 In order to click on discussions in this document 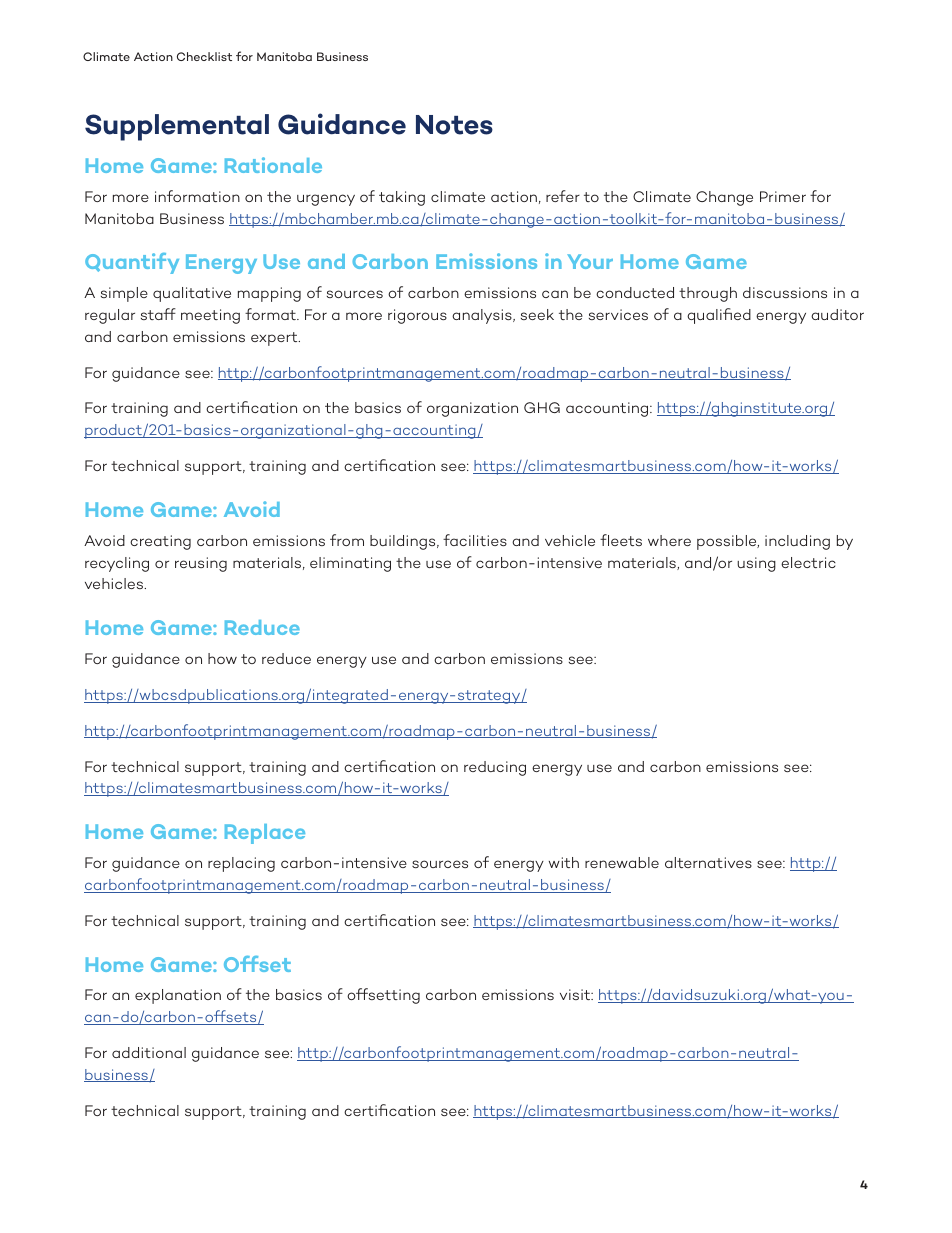, I will do `click(785, 292)`.
